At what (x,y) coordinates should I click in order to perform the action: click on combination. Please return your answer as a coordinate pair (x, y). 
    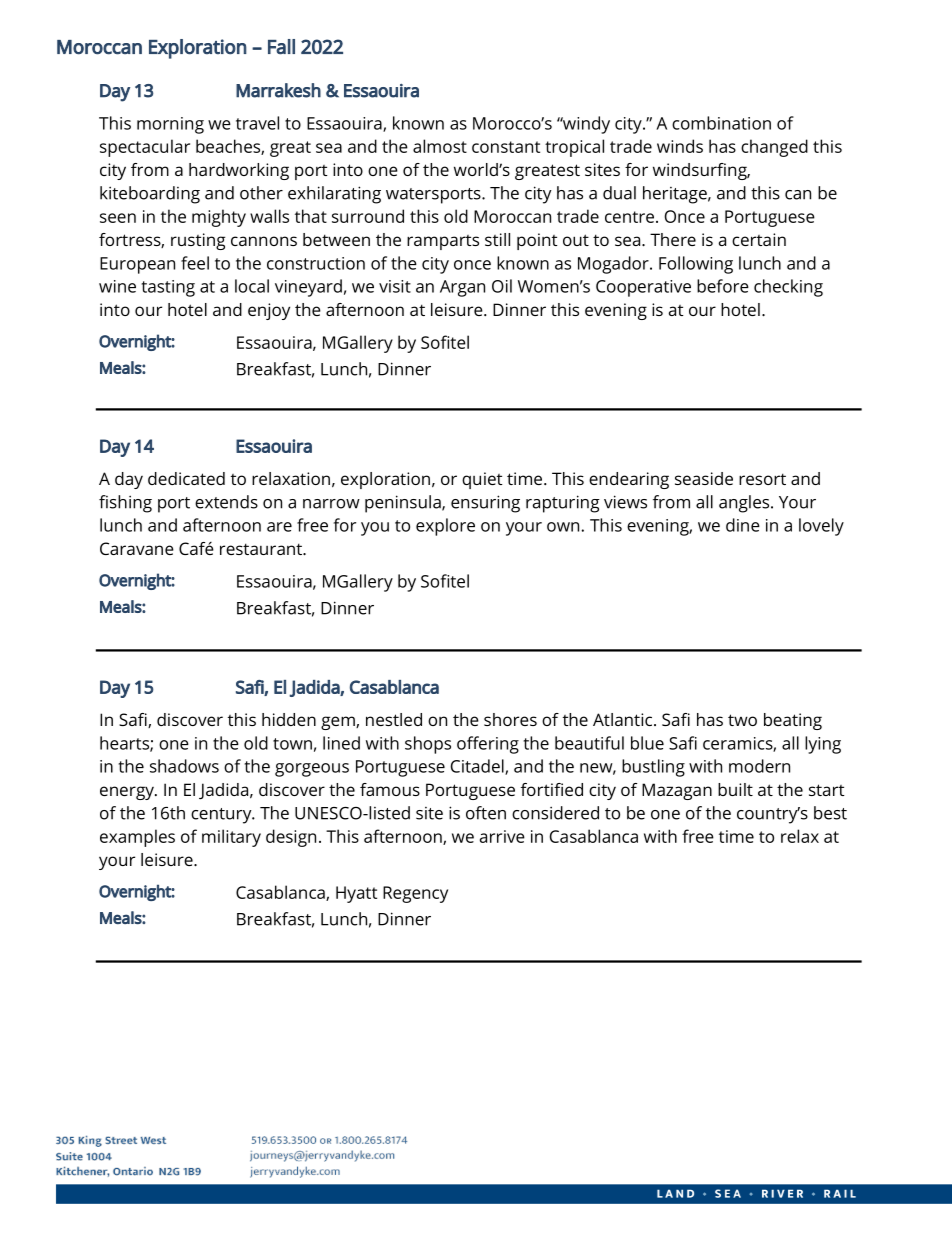
    Looking at the image, I should click on (721, 123).
